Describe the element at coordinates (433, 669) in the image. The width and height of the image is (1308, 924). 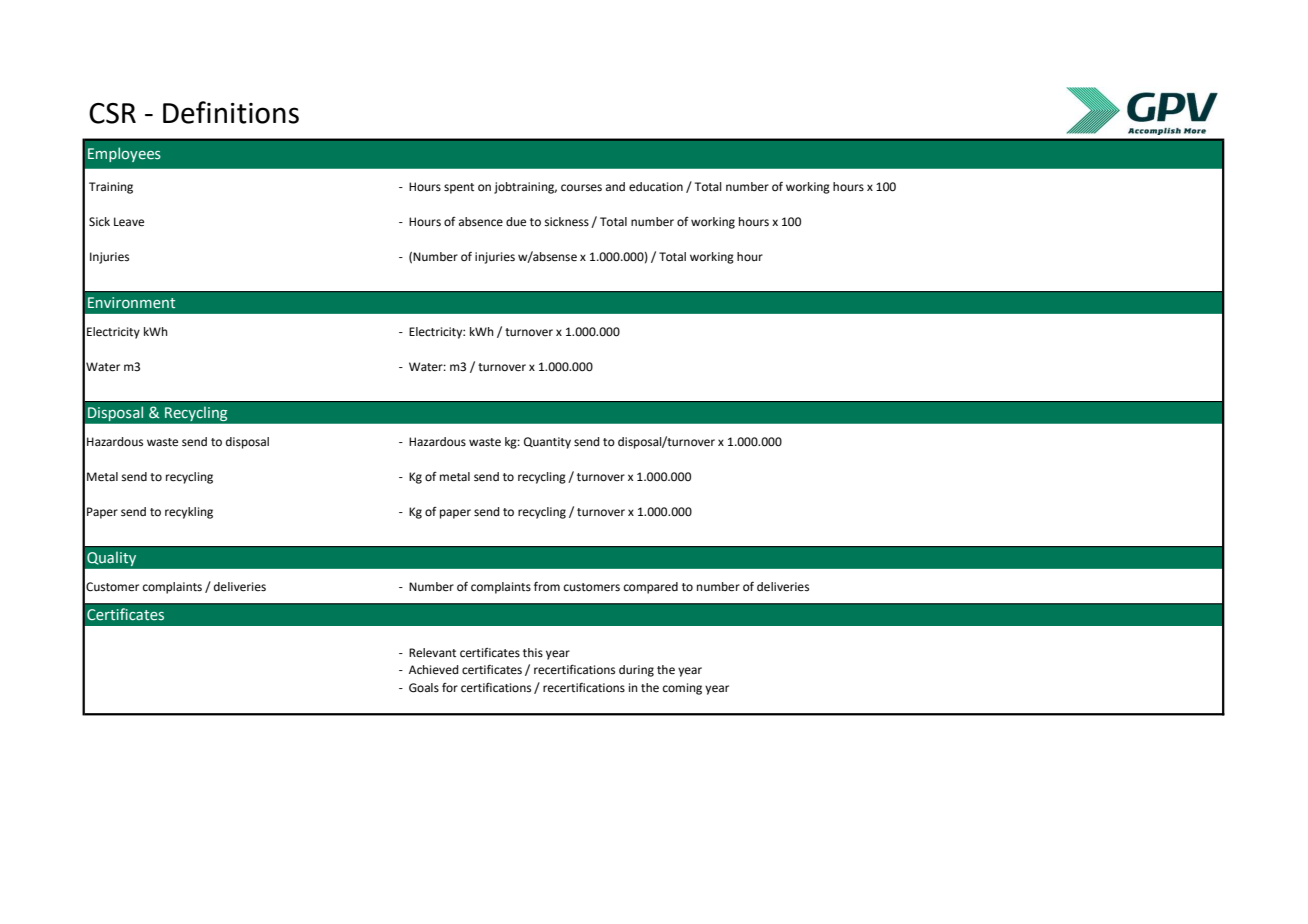
I see `Achieved` at that location.
